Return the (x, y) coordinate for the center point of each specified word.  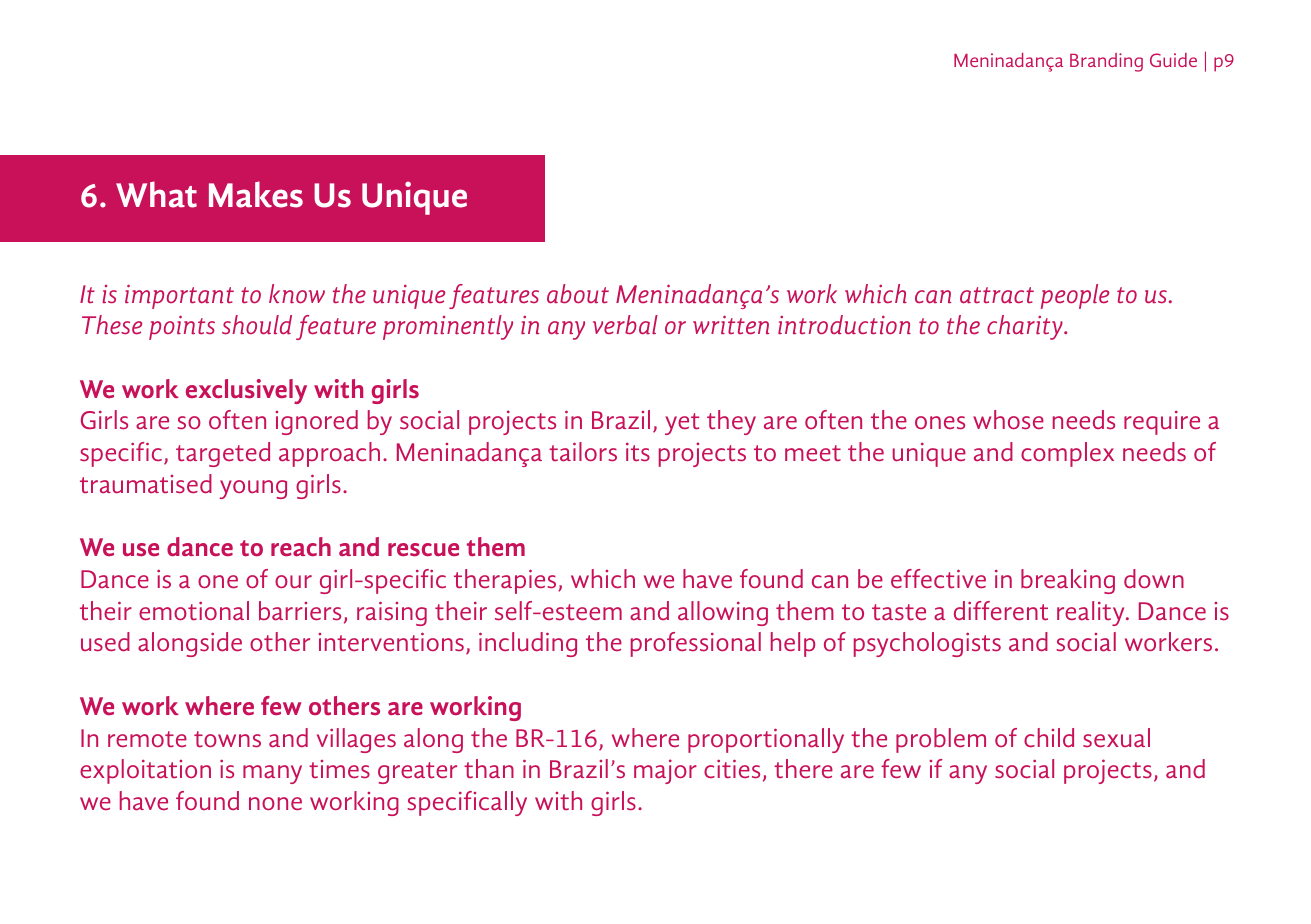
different (1001, 610)
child (1049, 738)
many (272, 774)
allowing (723, 613)
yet (682, 424)
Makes (256, 194)
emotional (194, 611)
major (665, 771)
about (578, 294)
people (1075, 296)
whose (1008, 420)
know (297, 294)
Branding (1106, 62)
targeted (223, 454)
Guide (1173, 60)
